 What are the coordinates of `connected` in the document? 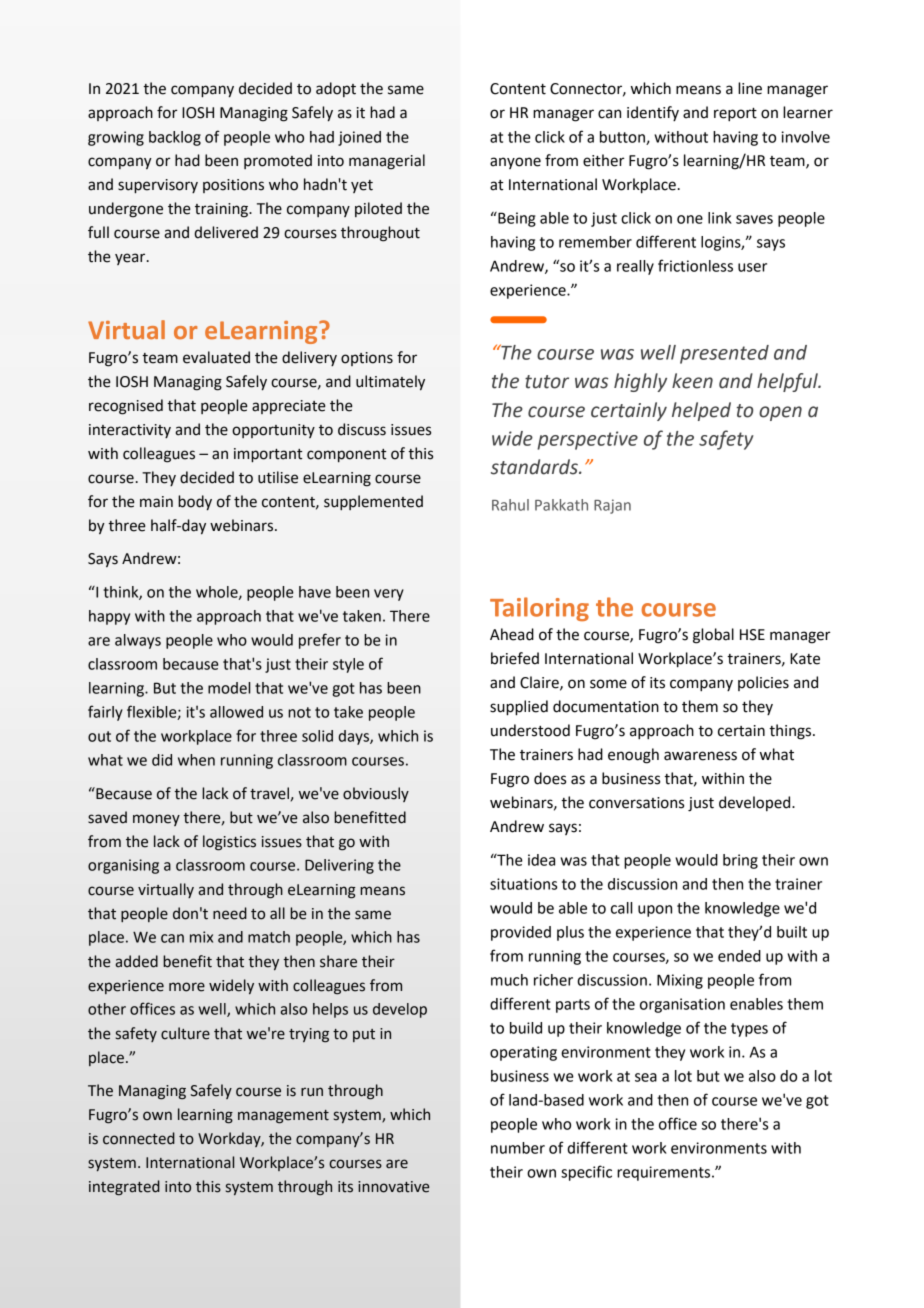 It's located at (139, 1138).
